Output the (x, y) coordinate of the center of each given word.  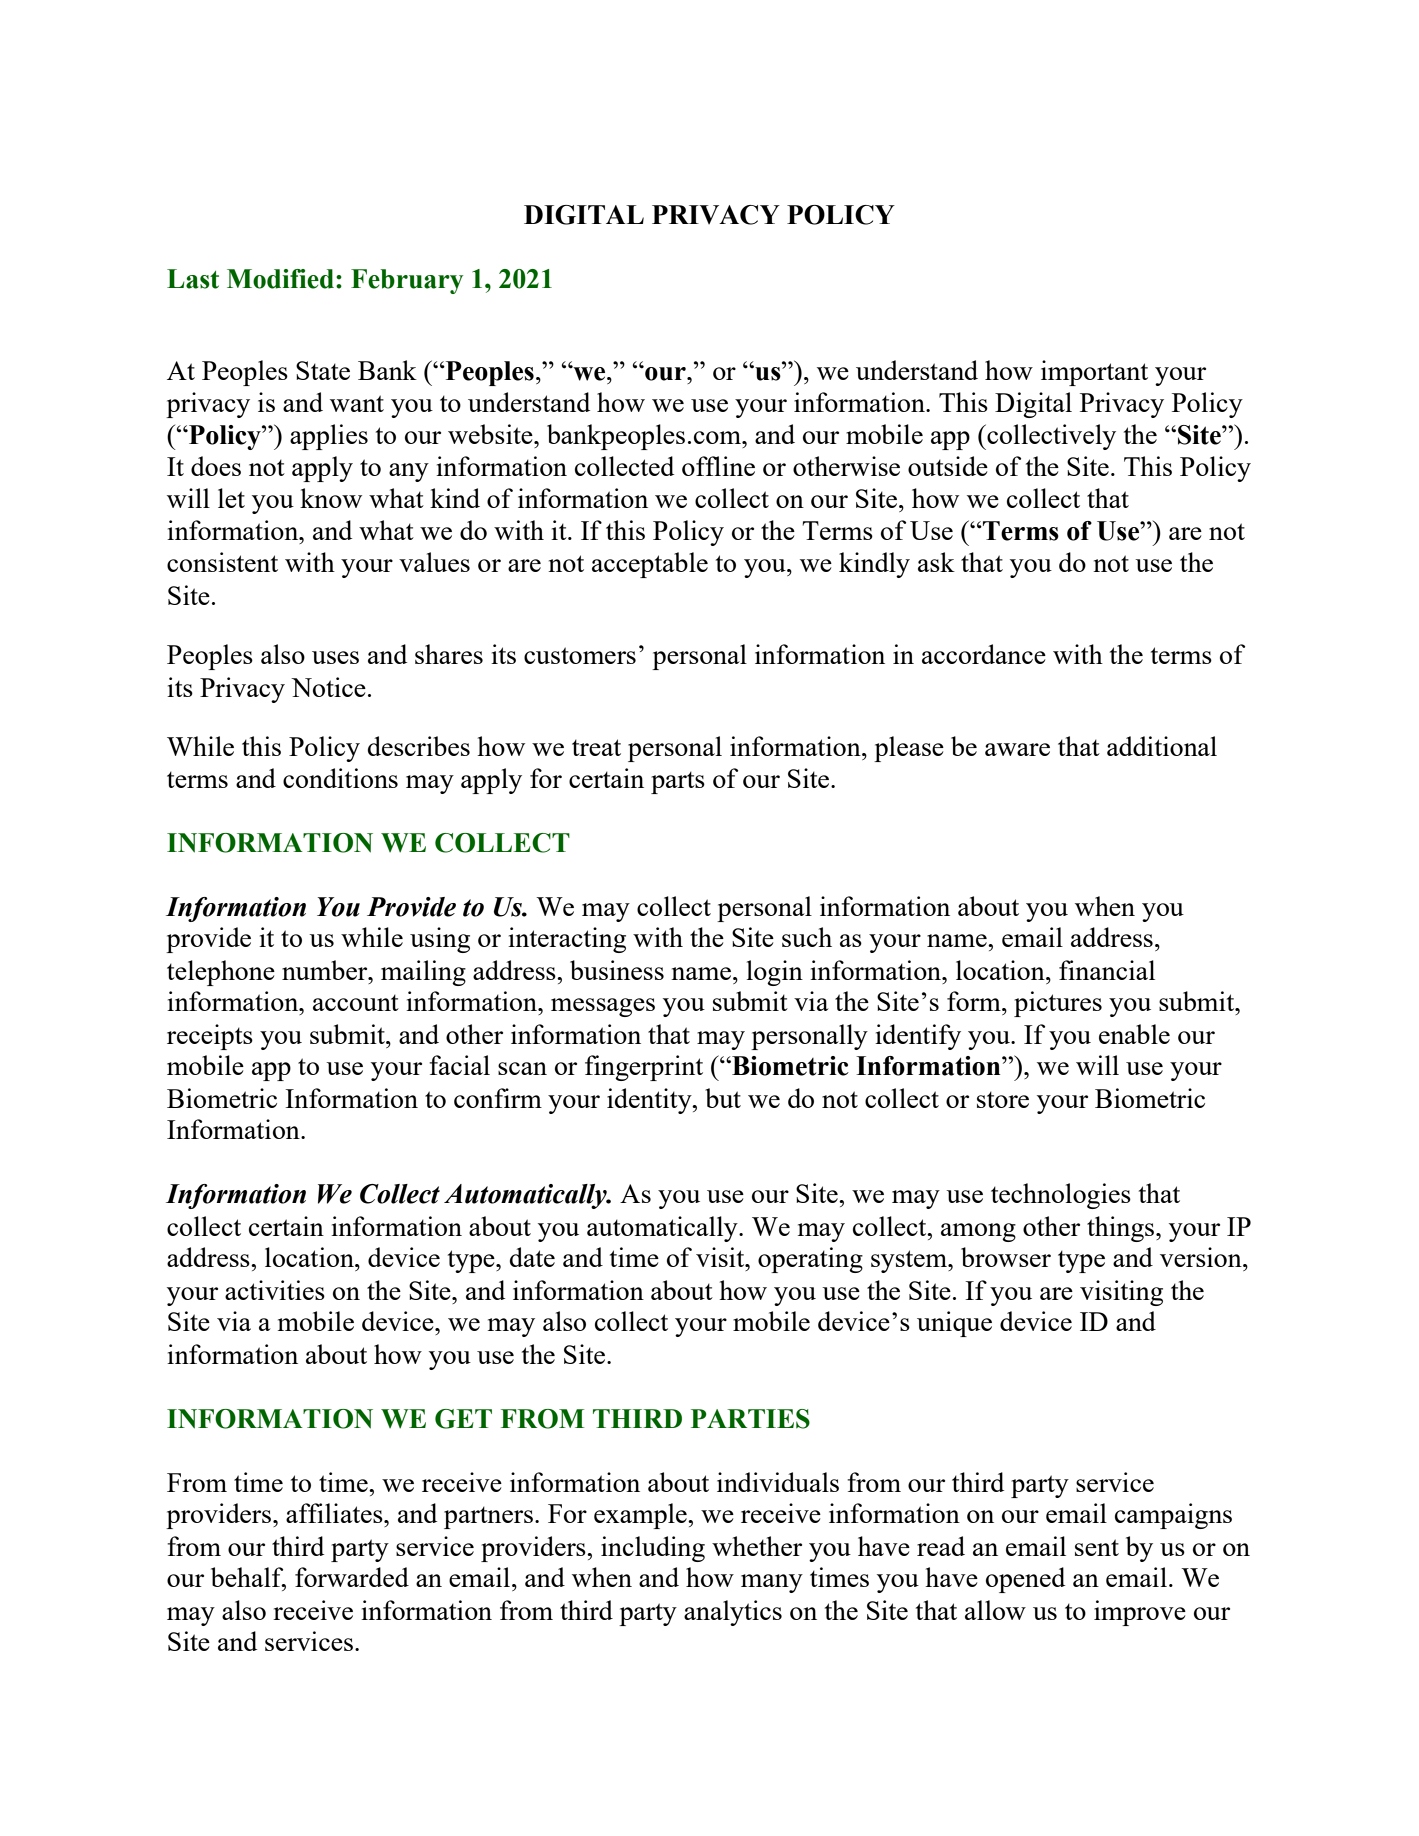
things (1122, 1229)
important (1094, 373)
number (326, 970)
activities (275, 1290)
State (323, 370)
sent (1097, 1547)
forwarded (352, 1577)
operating (810, 1260)
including (653, 1549)
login (774, 973)
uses (335, 657)
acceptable (650, 565)
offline (718, 466)
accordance (984, 654)
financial (1107, 970)
